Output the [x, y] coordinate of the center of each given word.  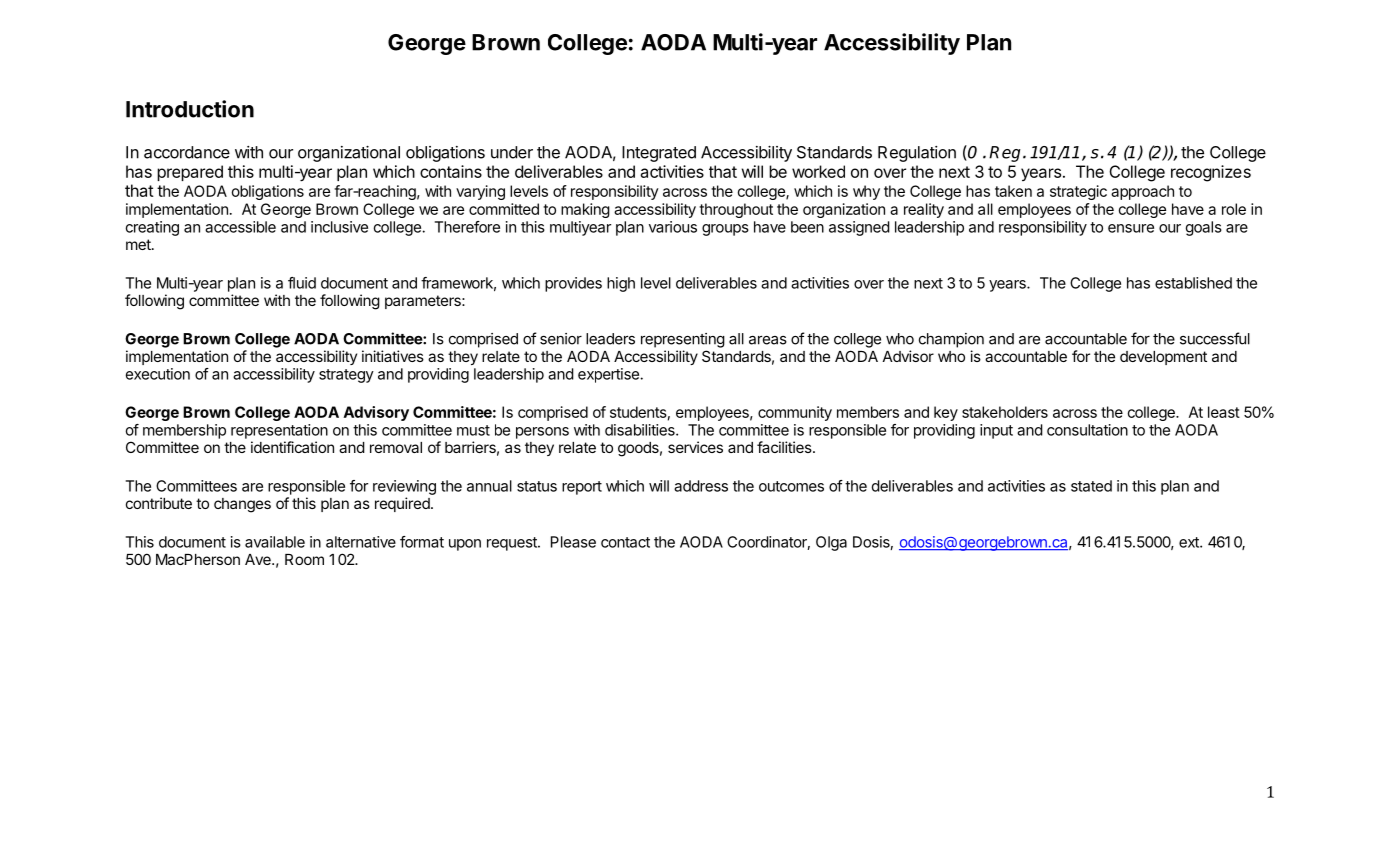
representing [683, 340]
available [275, 542]
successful [1215, 338]
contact [625, 542]
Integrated [659, 154]
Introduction [190, 109]
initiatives [393, 356]
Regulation [917, 154]
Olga [831, 543]
